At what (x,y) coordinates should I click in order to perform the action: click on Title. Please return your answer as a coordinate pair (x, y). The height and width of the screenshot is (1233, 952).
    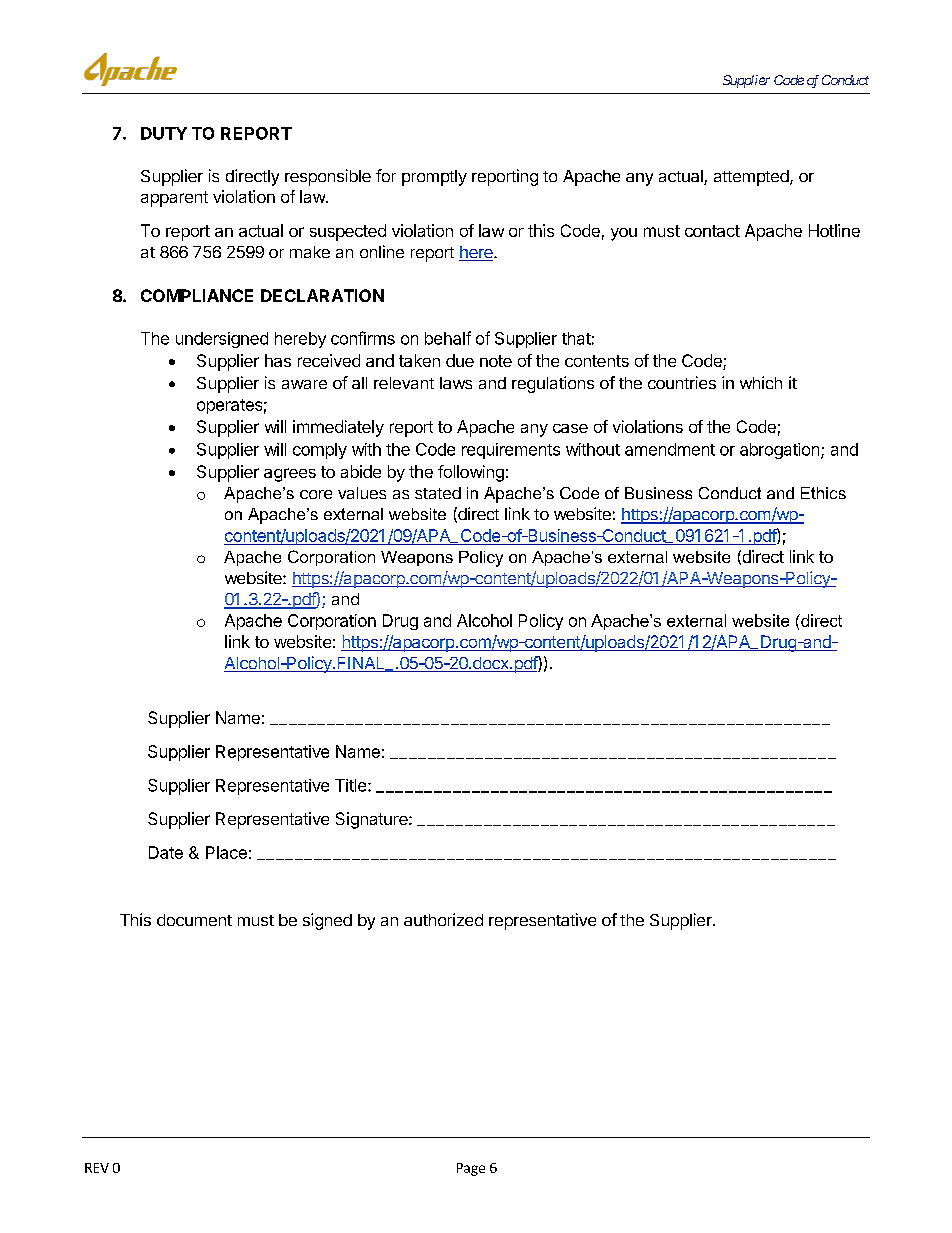
    Looking at the image, I should click on (352, 785).
